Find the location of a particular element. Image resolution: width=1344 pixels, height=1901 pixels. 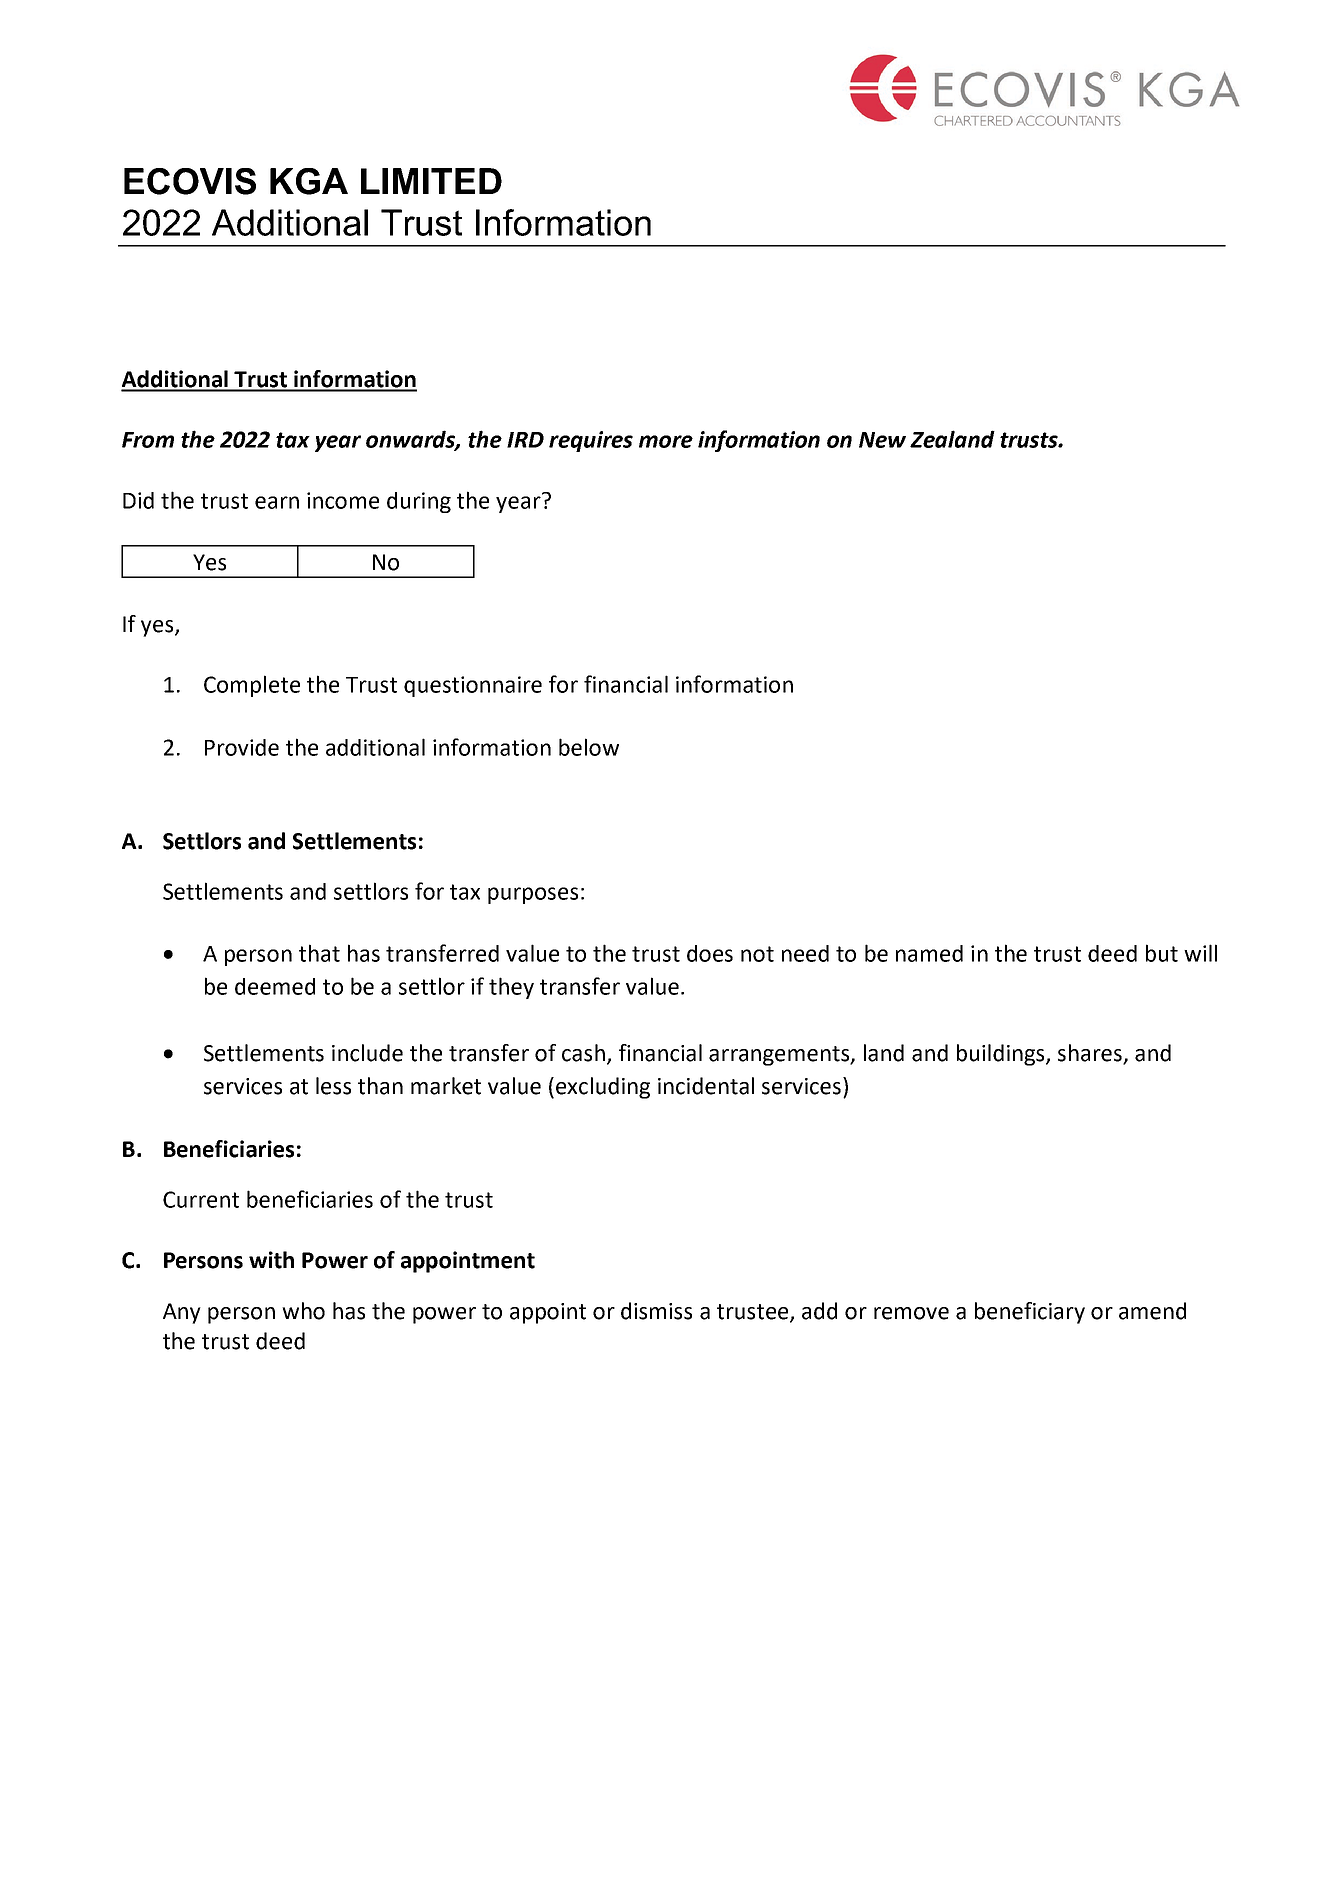

with is located at coordinates (271, 1260).
